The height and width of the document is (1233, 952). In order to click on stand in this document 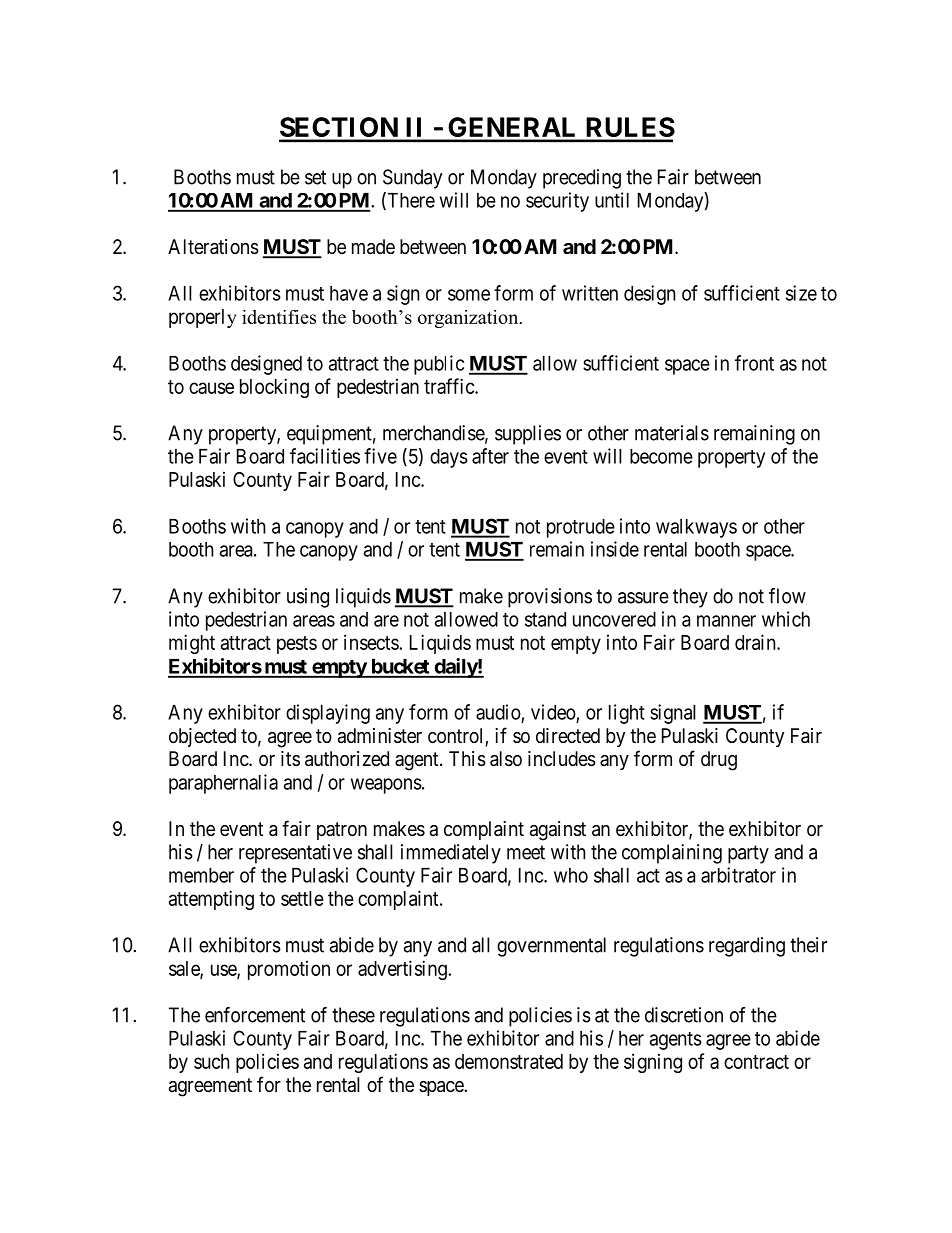, I will do `click(545, 619)`.
